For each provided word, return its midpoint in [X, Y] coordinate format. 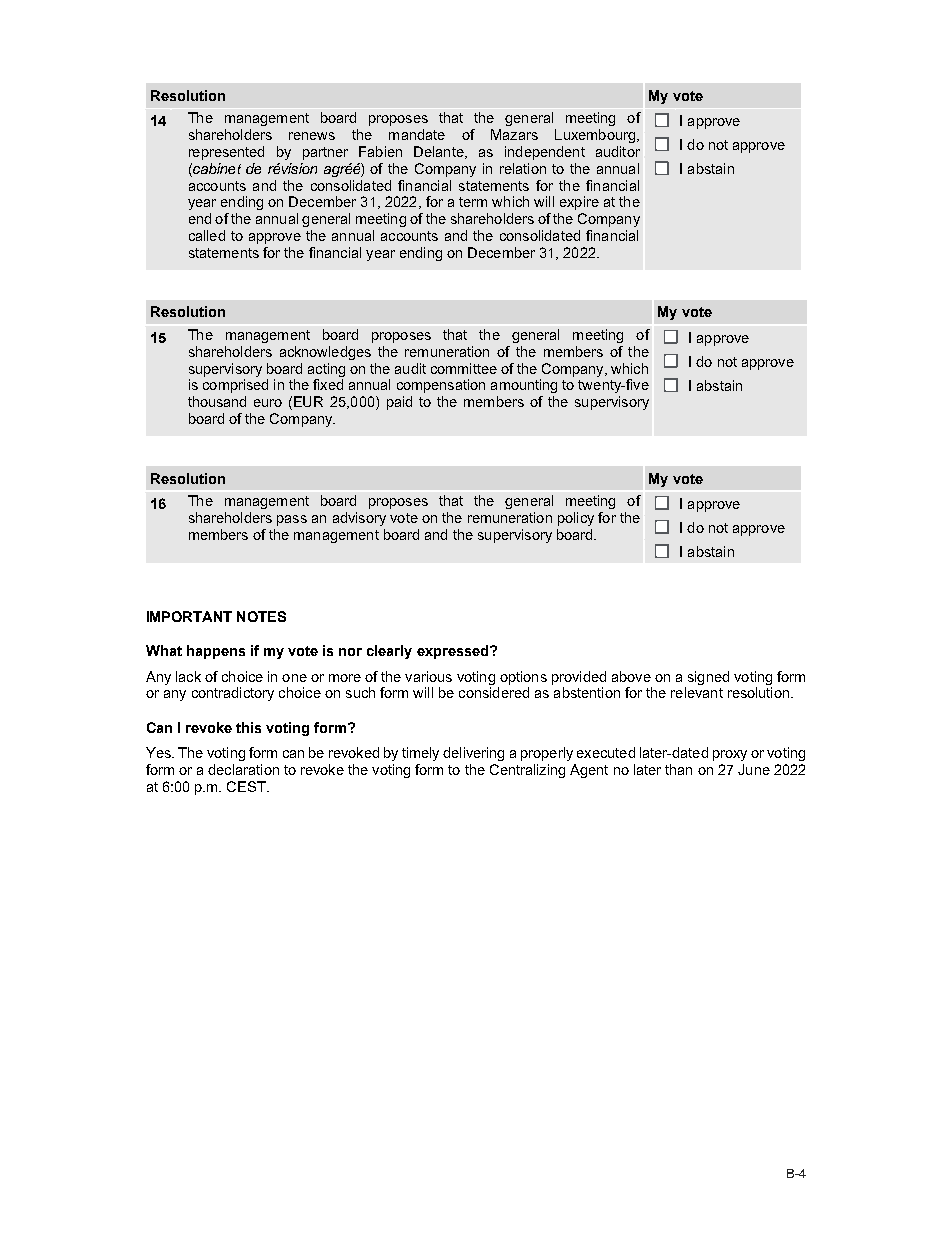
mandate [417, 134]
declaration [243, 769]
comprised [235, 386]
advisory [359, 519]
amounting [524, 386]
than [678, 769]
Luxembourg [595, 136]
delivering [473, 754]
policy [576, 519]
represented [226, 153]
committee [464, 368]
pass [292, 520]
